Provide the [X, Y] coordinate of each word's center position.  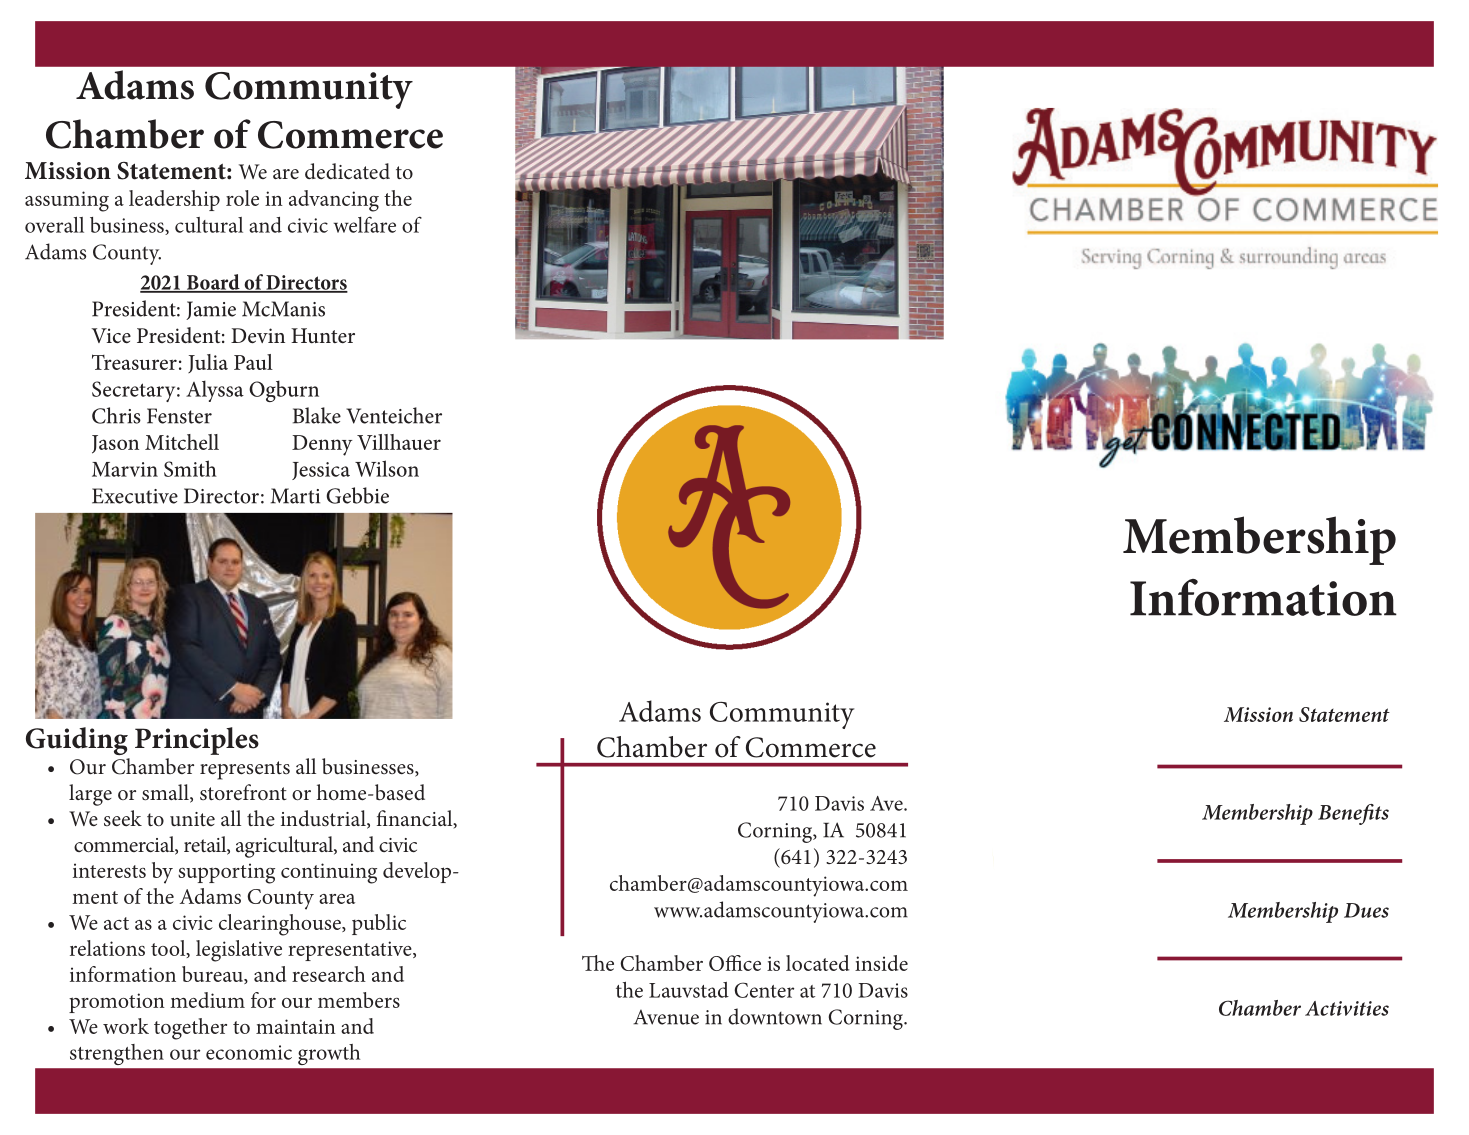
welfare [365, 225]
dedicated [347, 171]
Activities [1347, 1008]
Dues [1366, 910]
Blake [317, 415]
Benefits [1353, 814]
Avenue [666, 1017]
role [242, 198]
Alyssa [215, 391]
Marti [295, 496]
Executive [135, 496]
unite [192, 819]
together [190, 1029]
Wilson [387, 468]
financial [416, 819]
